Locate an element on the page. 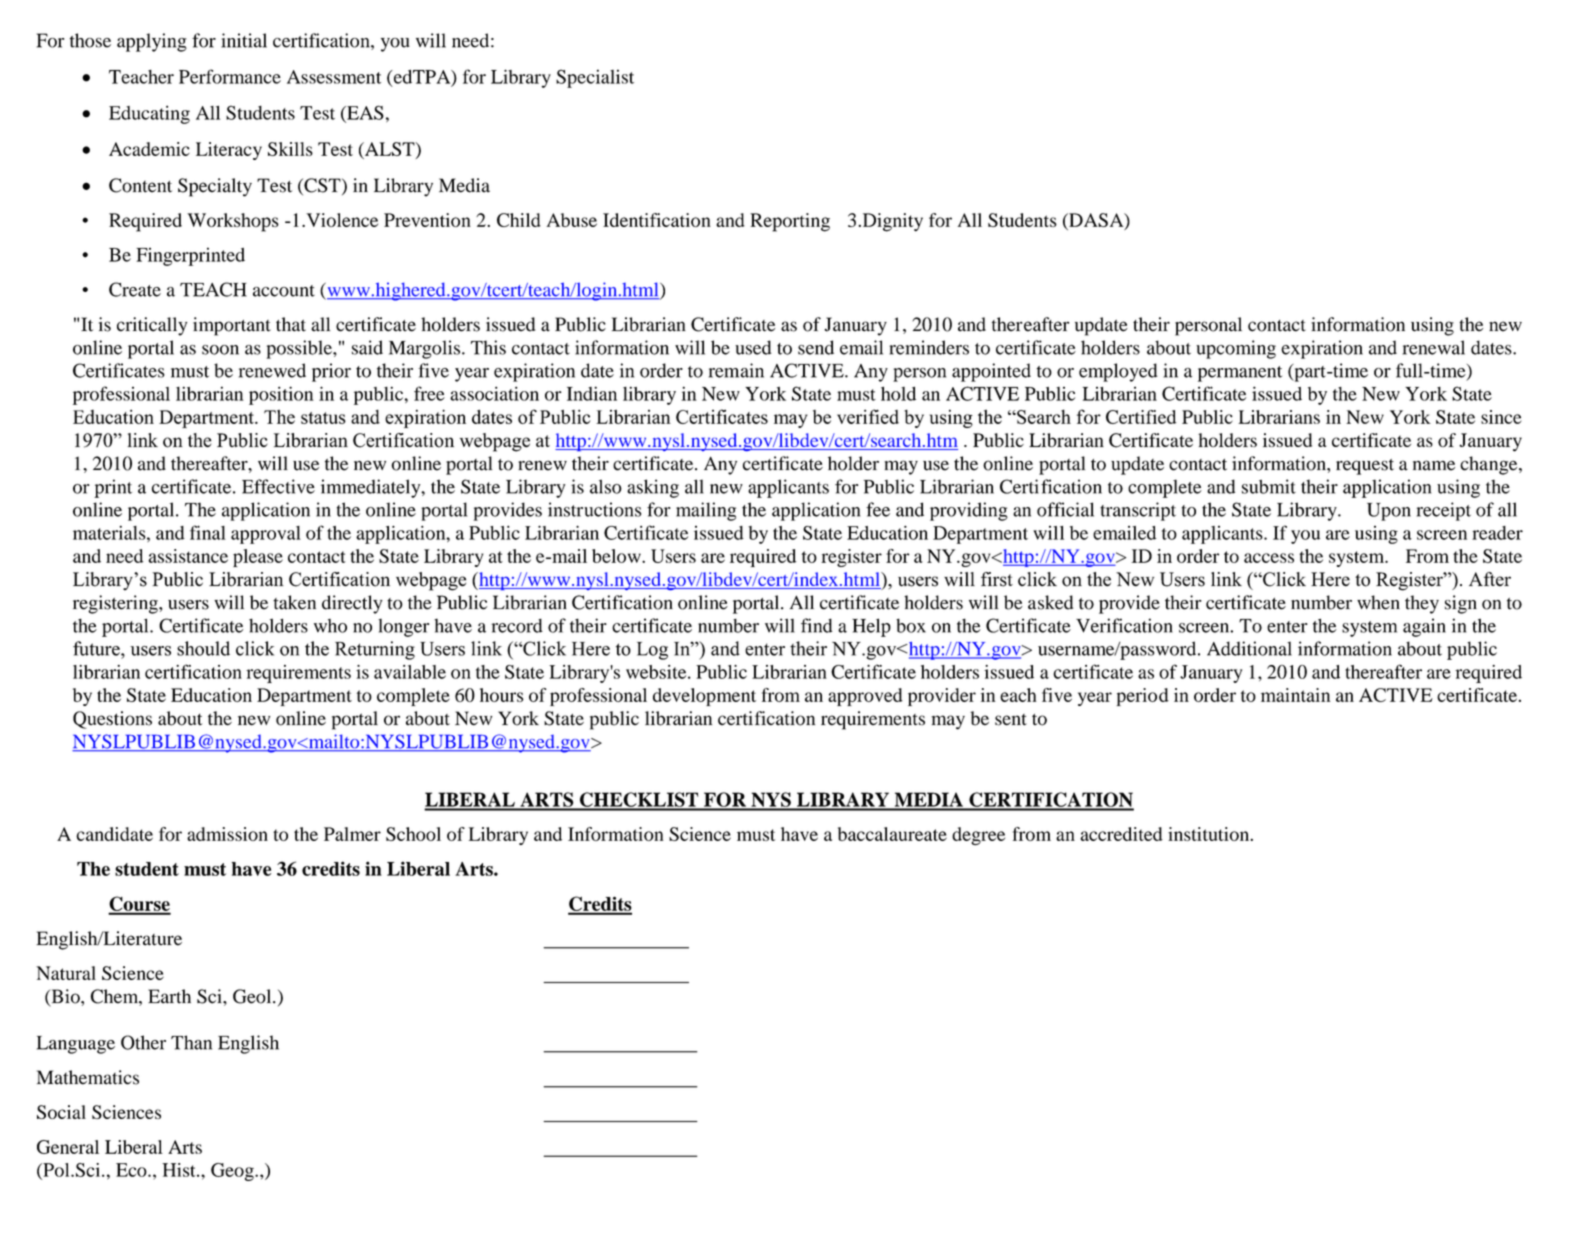  Reporting is located at coordinates (790, 222).
